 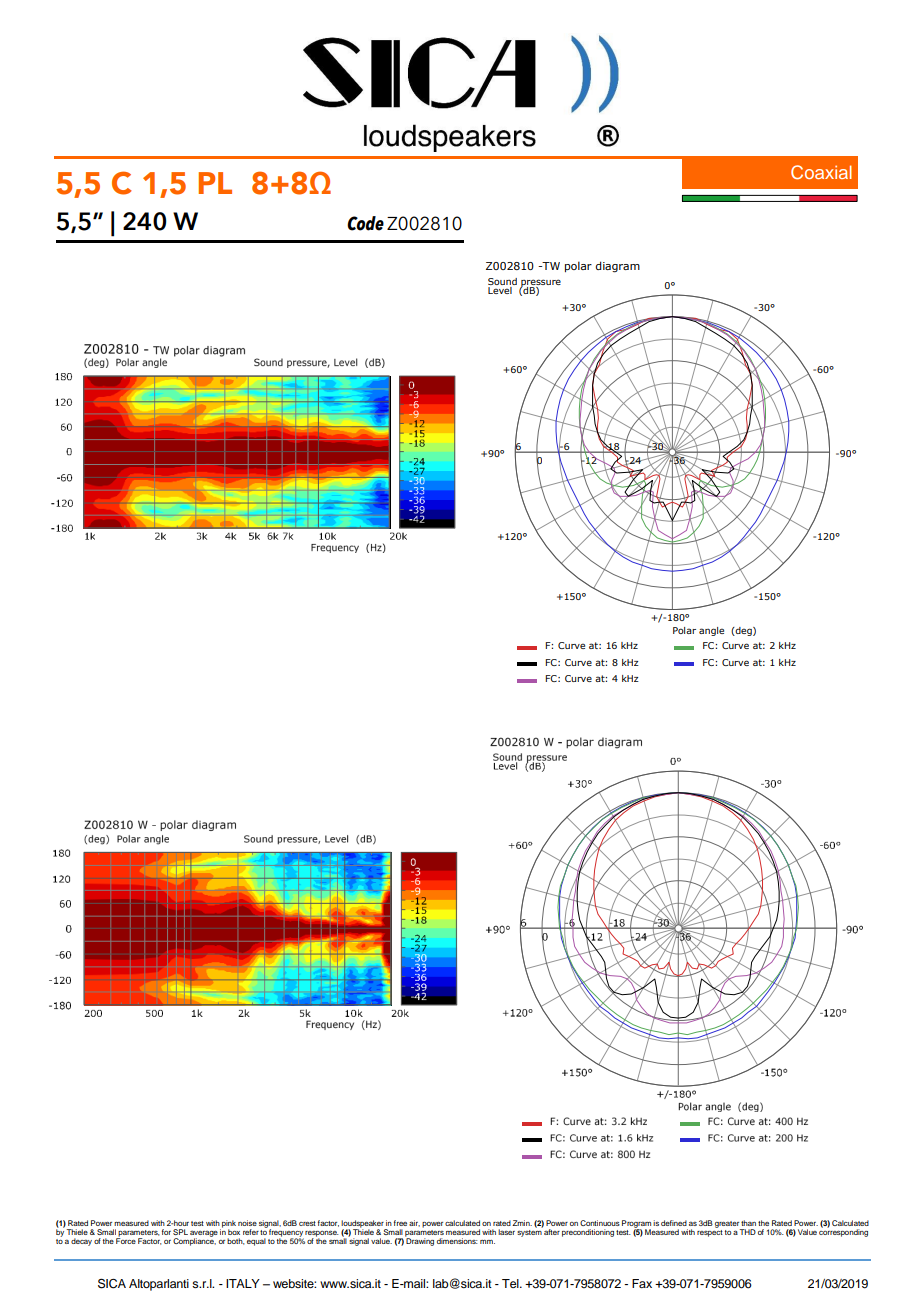 What do you see at coordinates (617, 267) in the screenshot?
I see `diagram` at bounding box center [617, 267].
